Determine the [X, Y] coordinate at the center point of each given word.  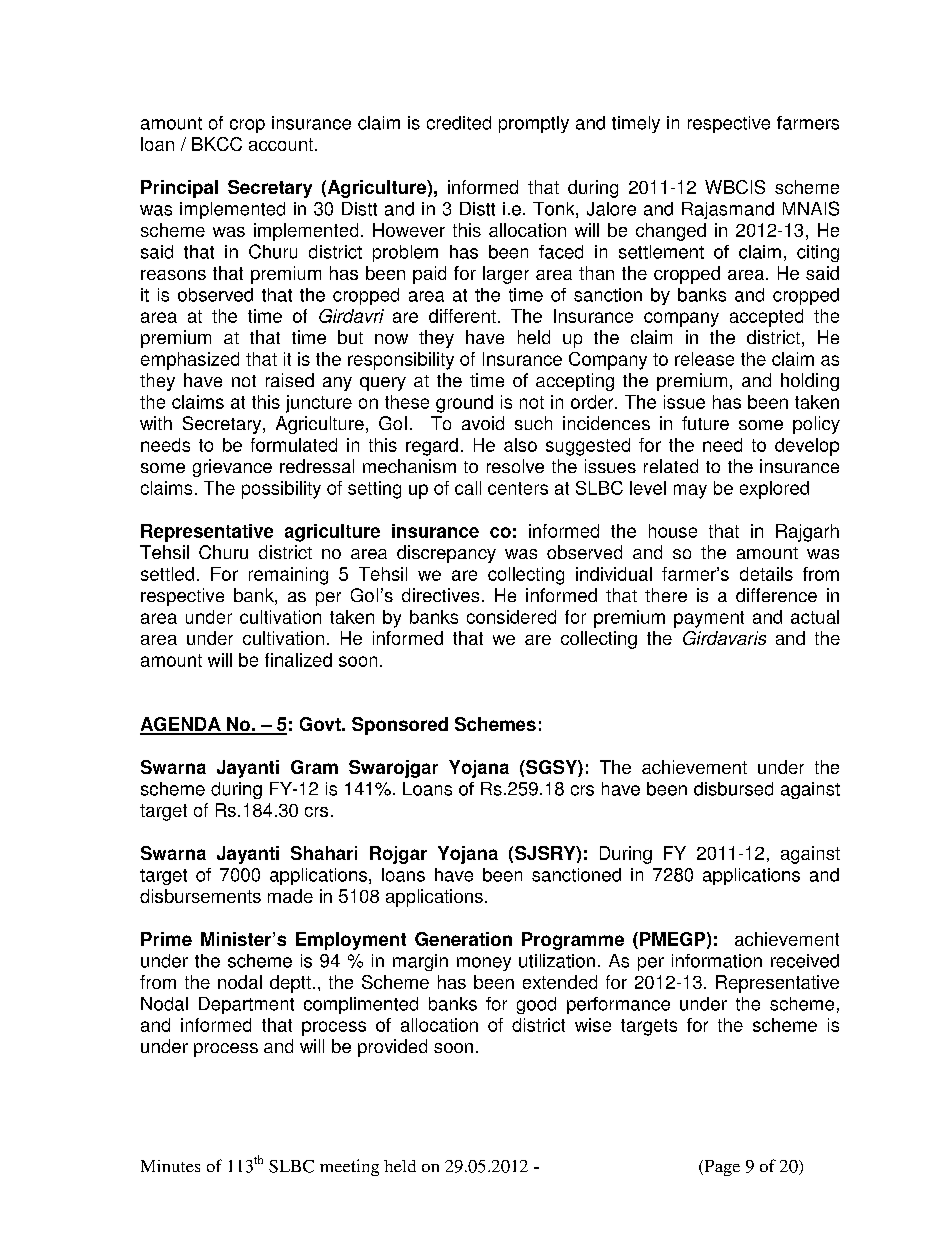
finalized [298, 660]
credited [459, 123]
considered [511, 617]
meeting [349, 1167]
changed [671, 232]
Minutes [170, 1166]
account [281, 144]
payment [709, 619]
